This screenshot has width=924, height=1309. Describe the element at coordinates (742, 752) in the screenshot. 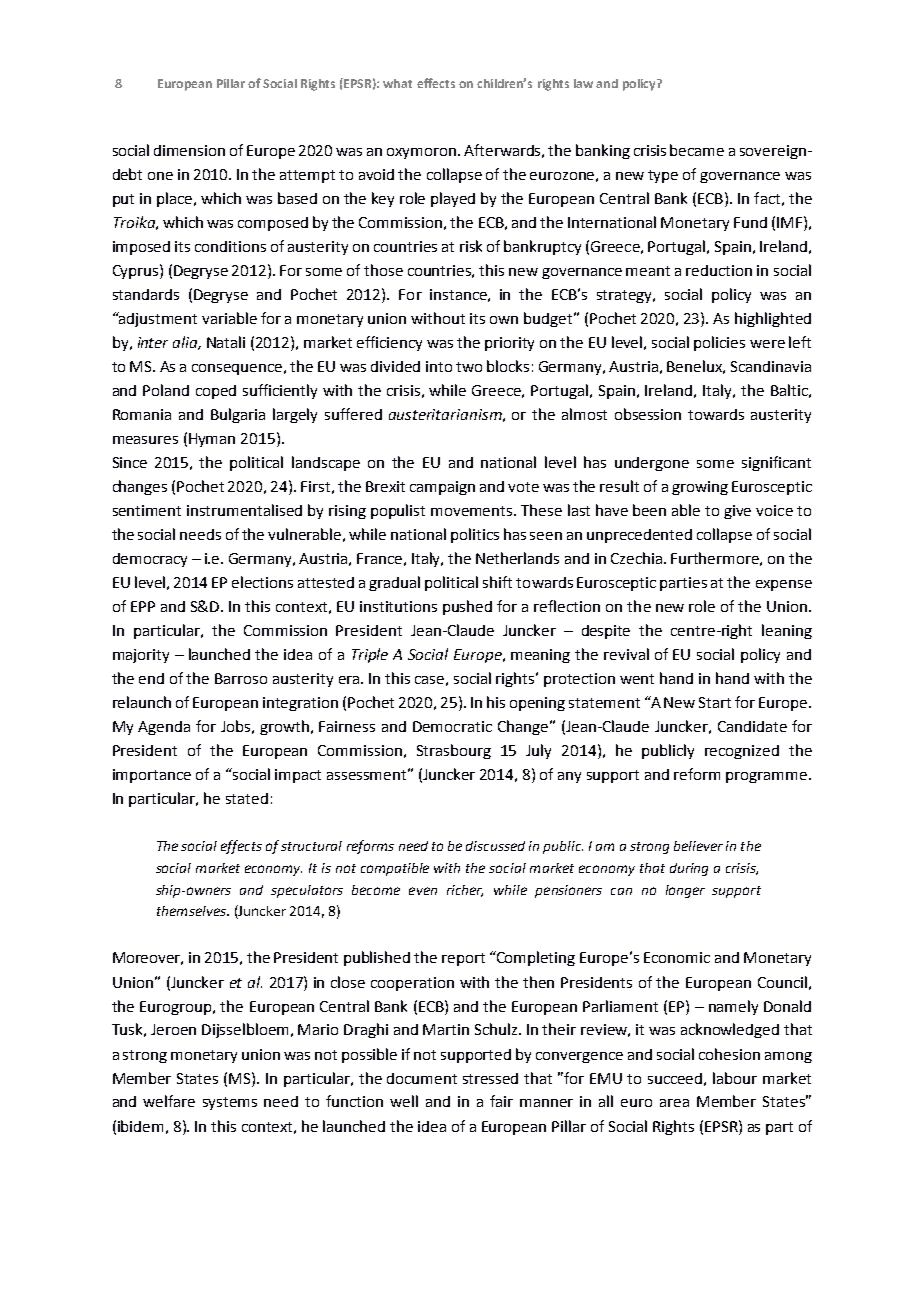

I see `recognized` at that location.
